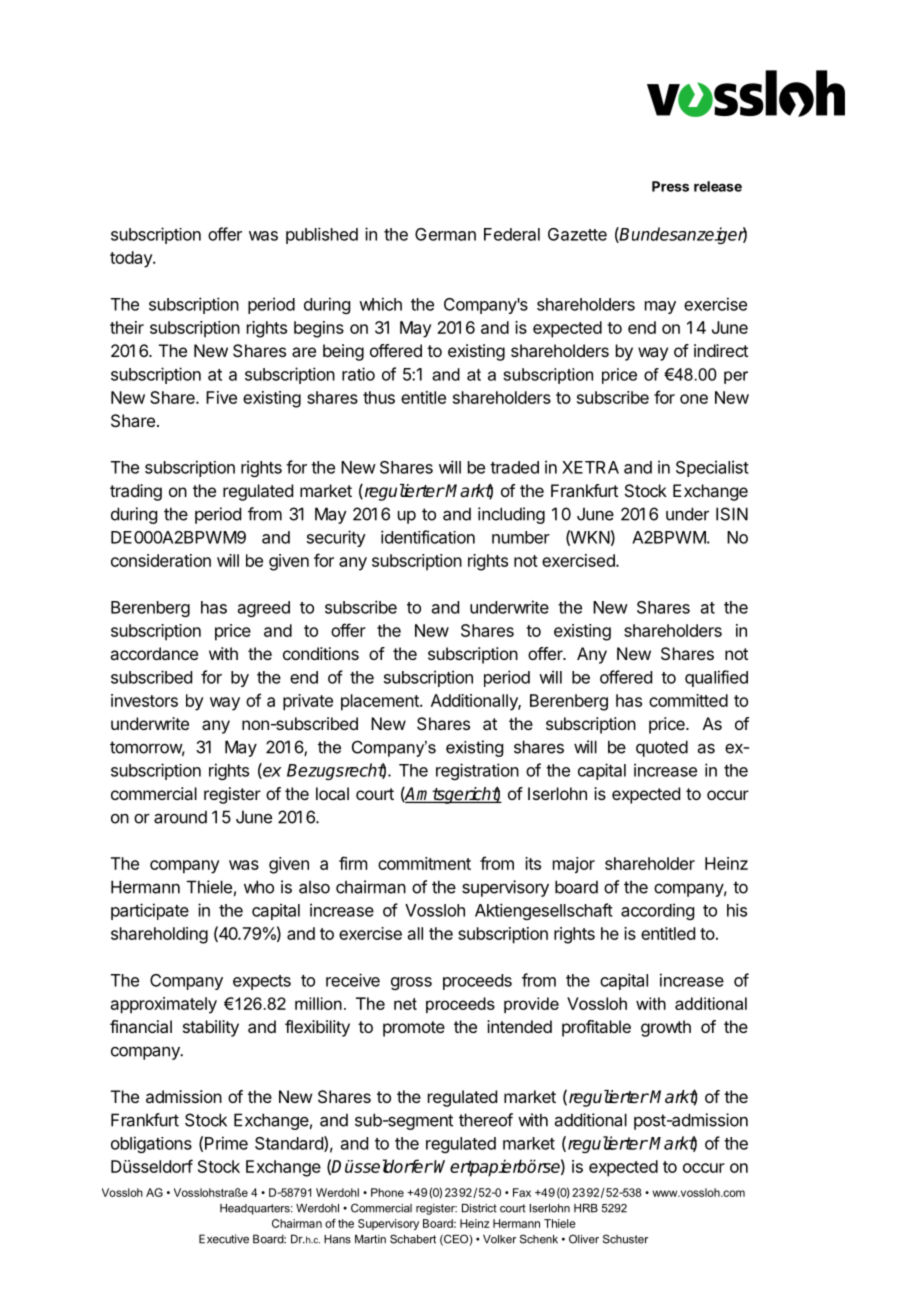 This screenshot has width=924, height=1308. What do you see at coordinates (136, 492) in the screenshot?
I see `trading` at bounding box center [136, 492].
